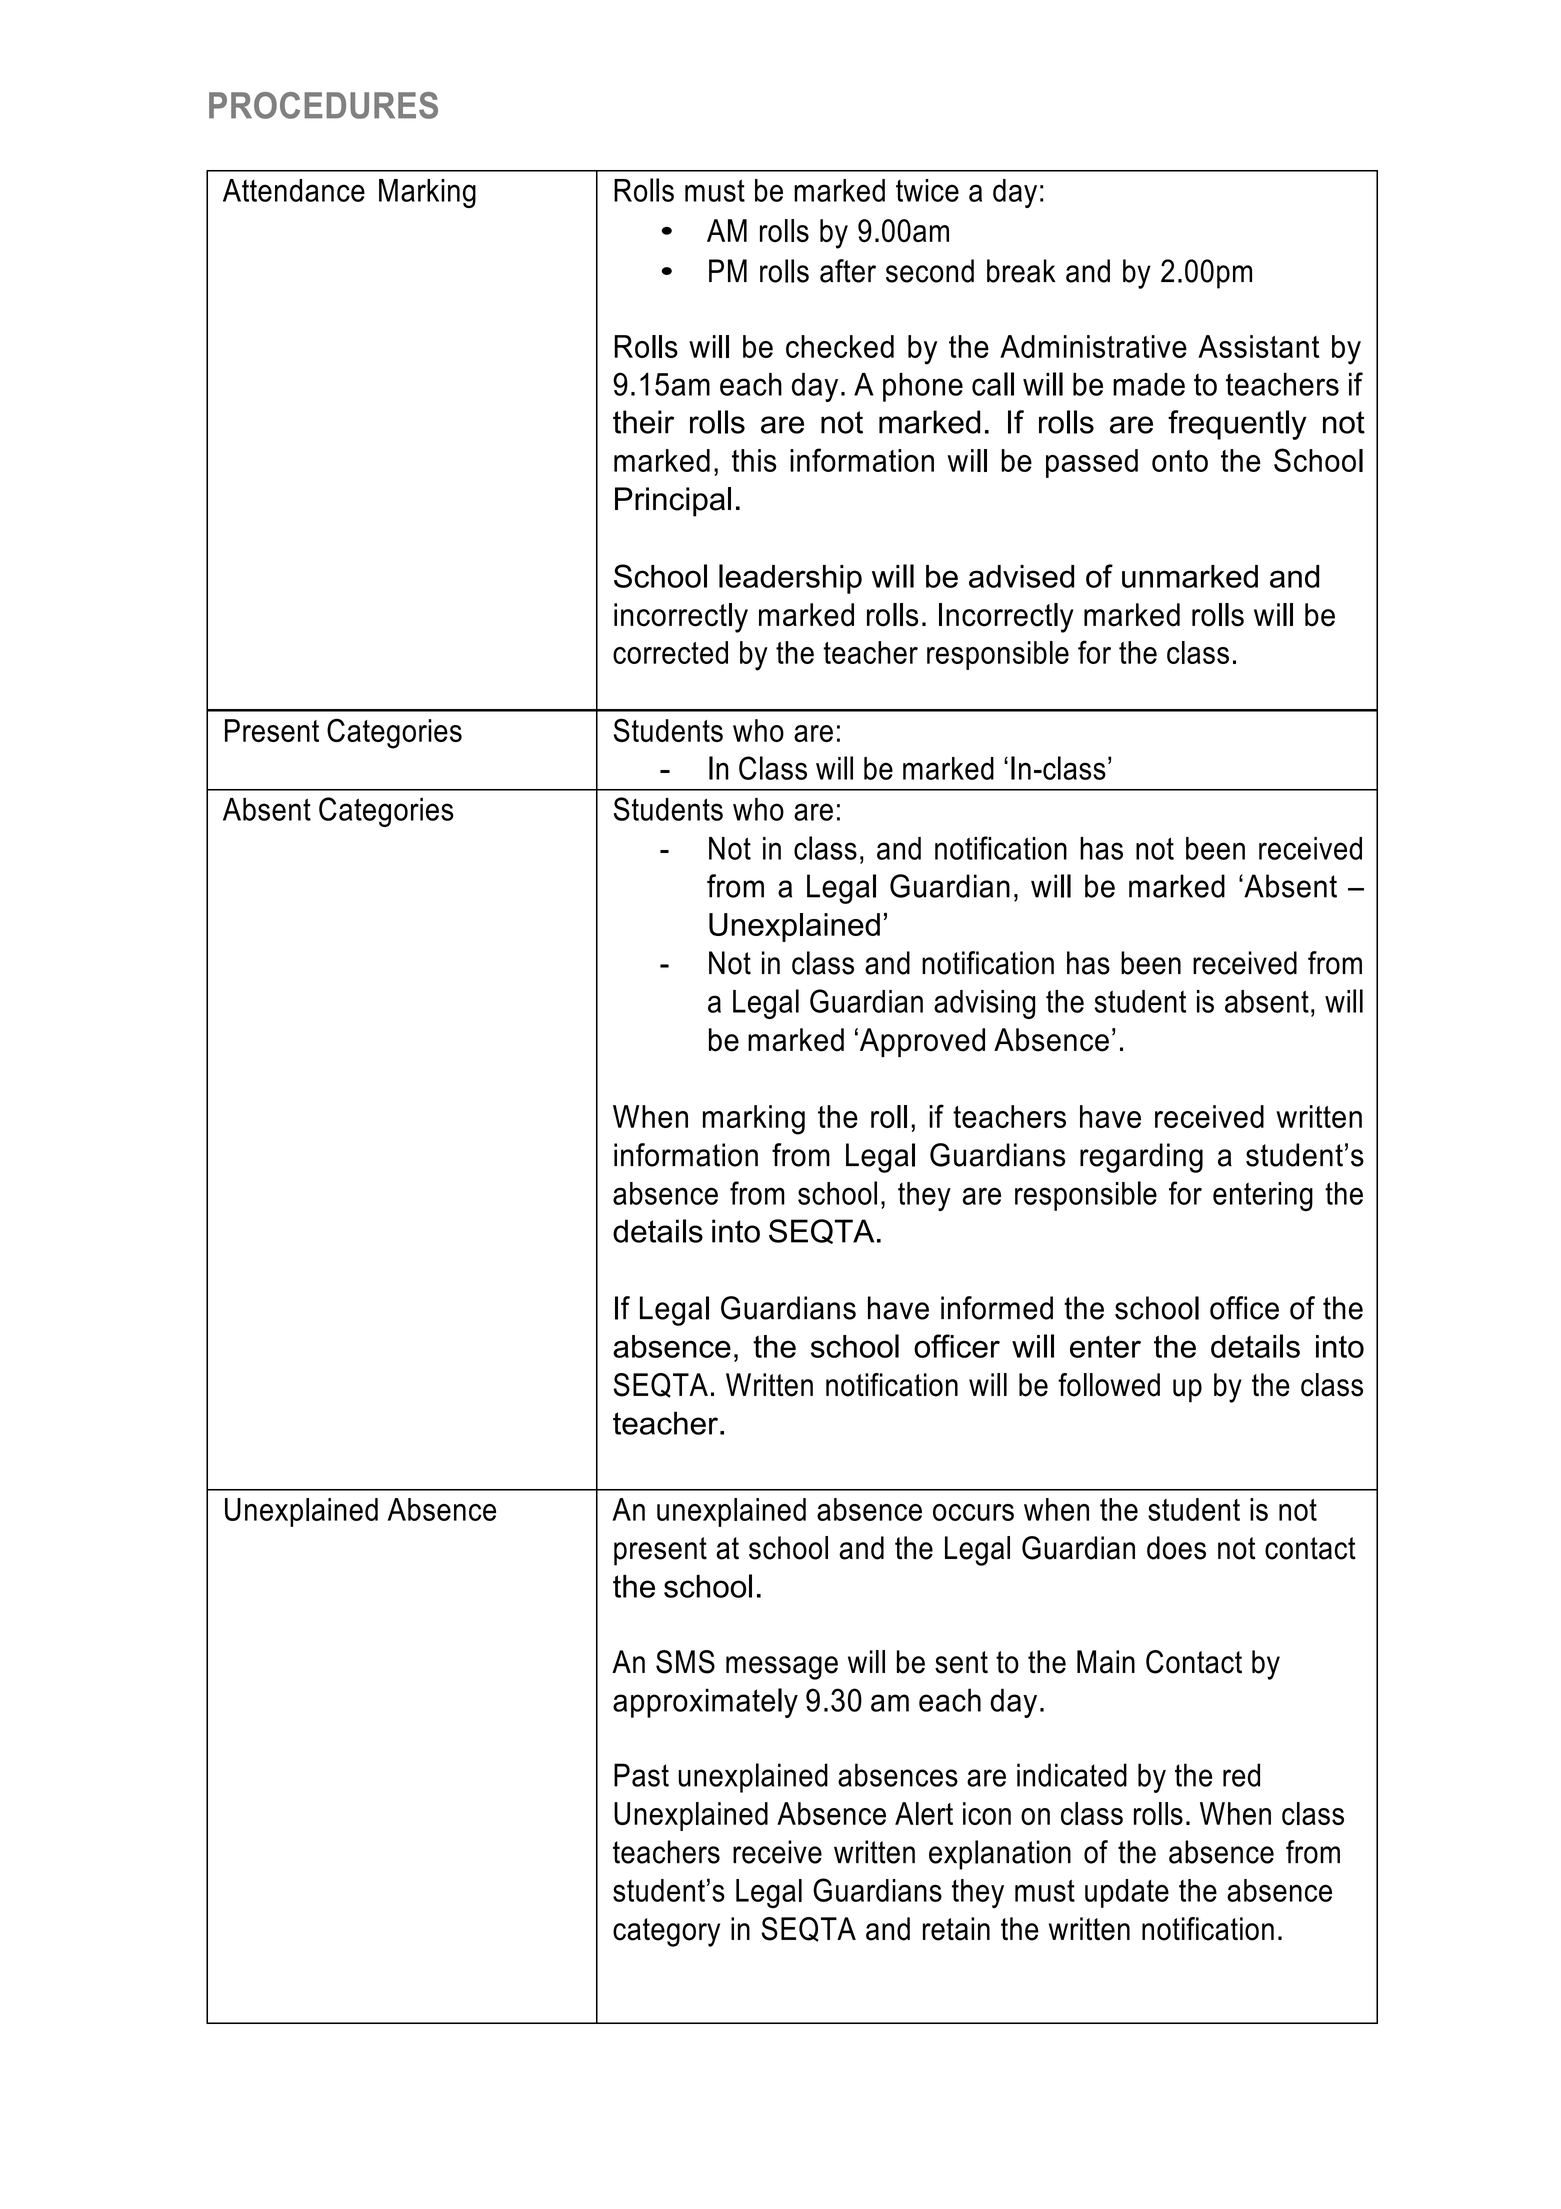 The image size is (1561, 2209). I want to click on PROCEDURES, so click(323, 105).
